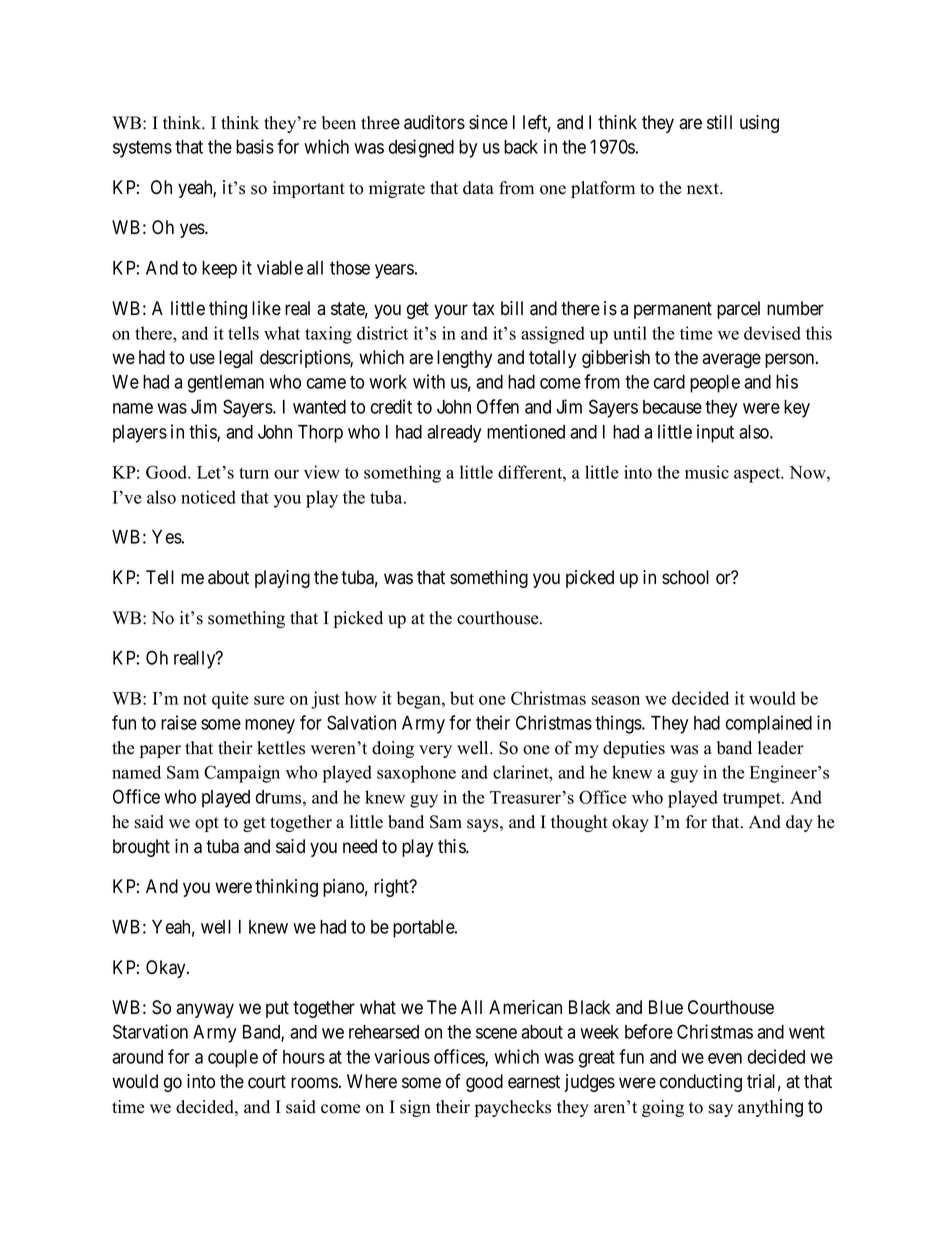 This image has width=952, height=1233. I want to click on quite, so click(230, 700).
